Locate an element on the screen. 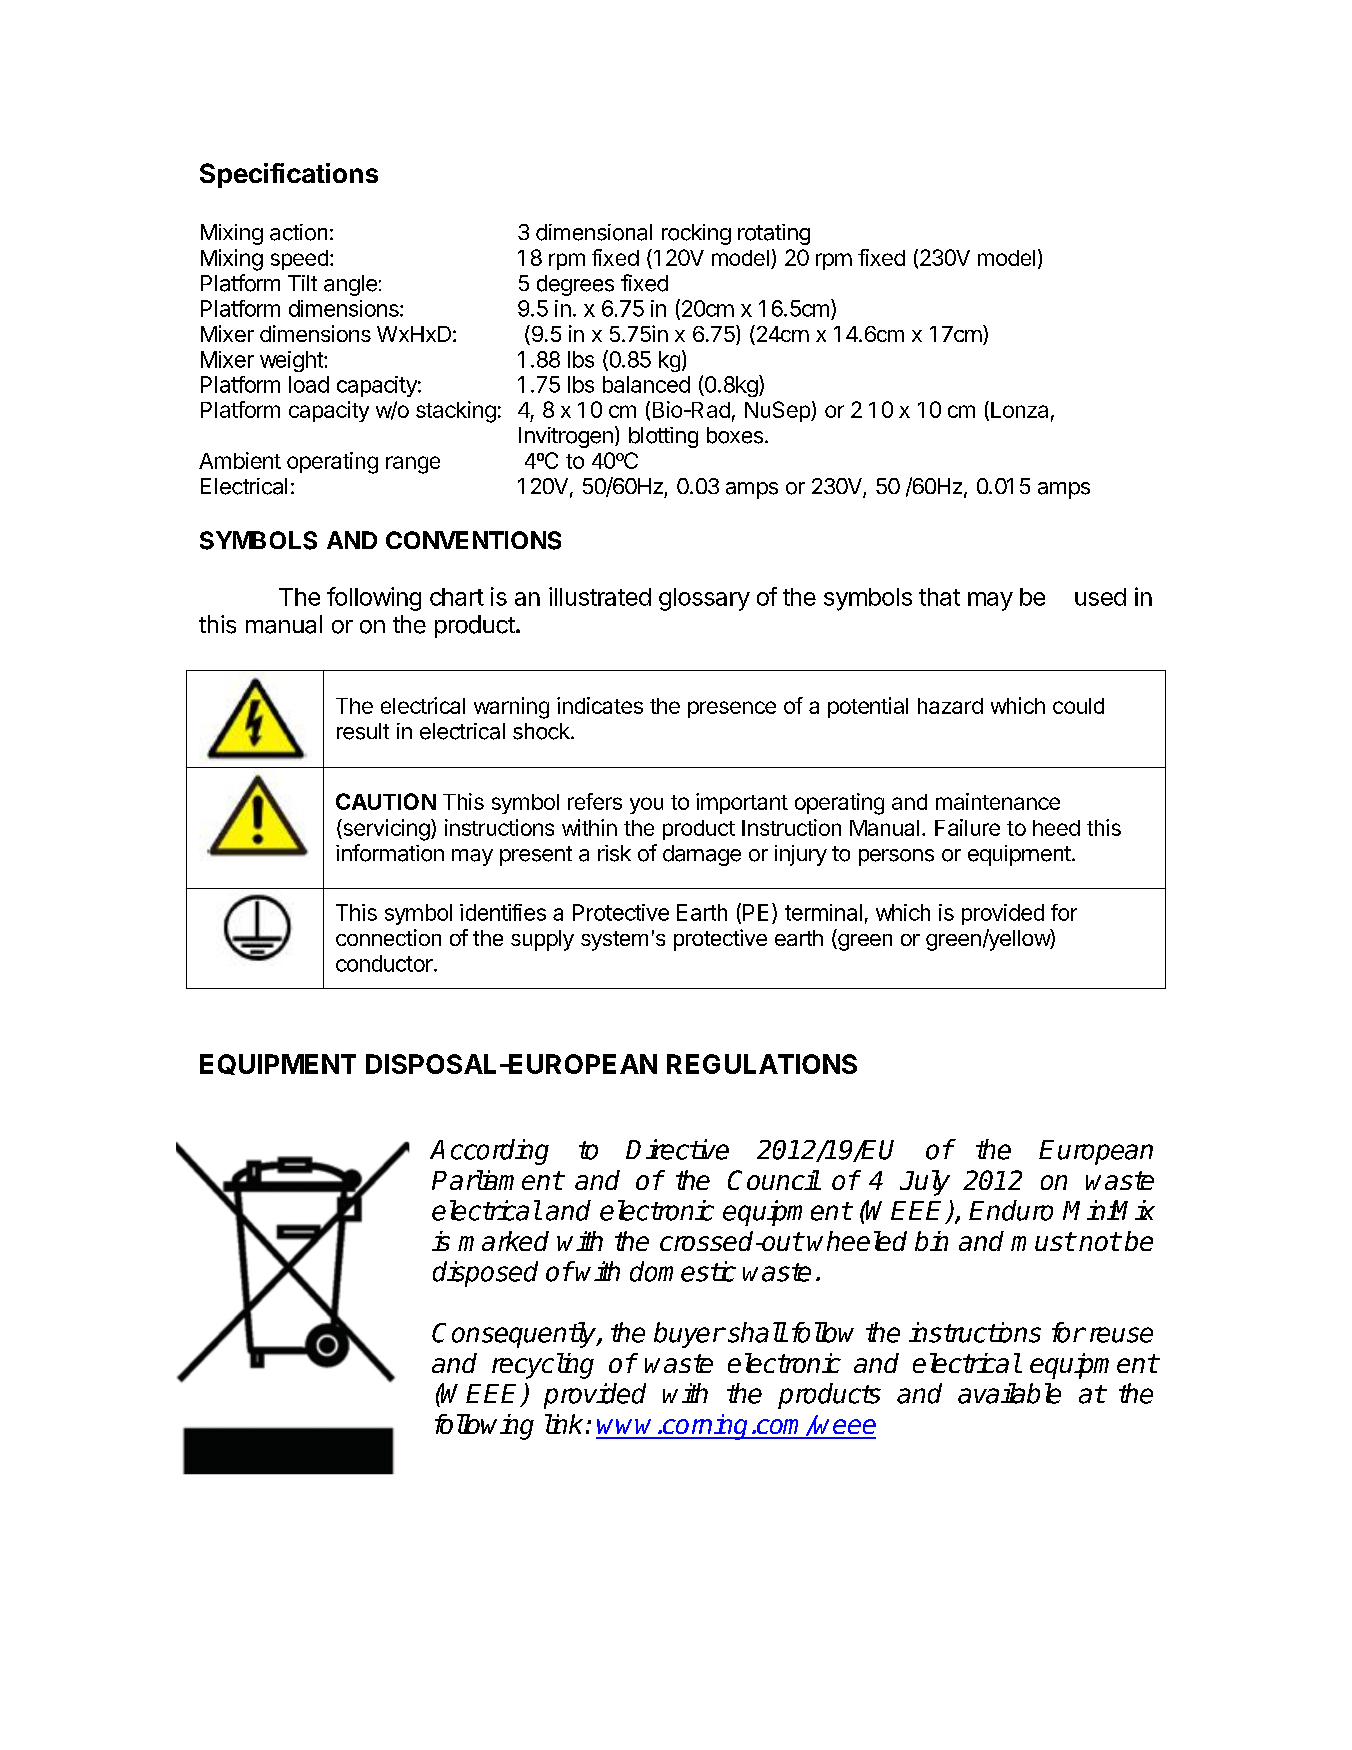 Image resolution: width=1352 pixels, height=1750 pixels. action is located at coordinates (298, 232).
